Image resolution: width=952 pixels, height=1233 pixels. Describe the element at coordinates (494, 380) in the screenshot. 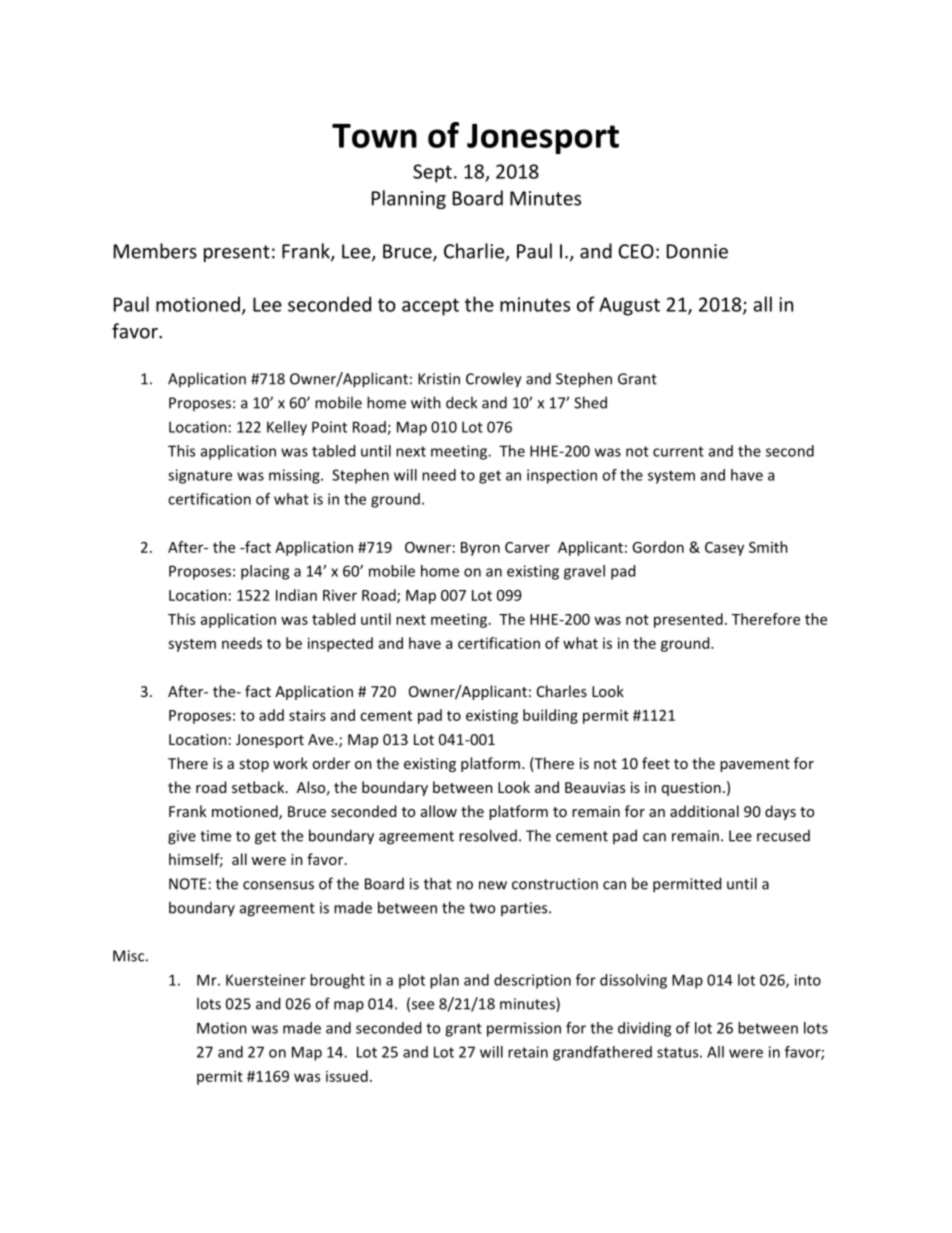

I see `Crowley` at that location.
